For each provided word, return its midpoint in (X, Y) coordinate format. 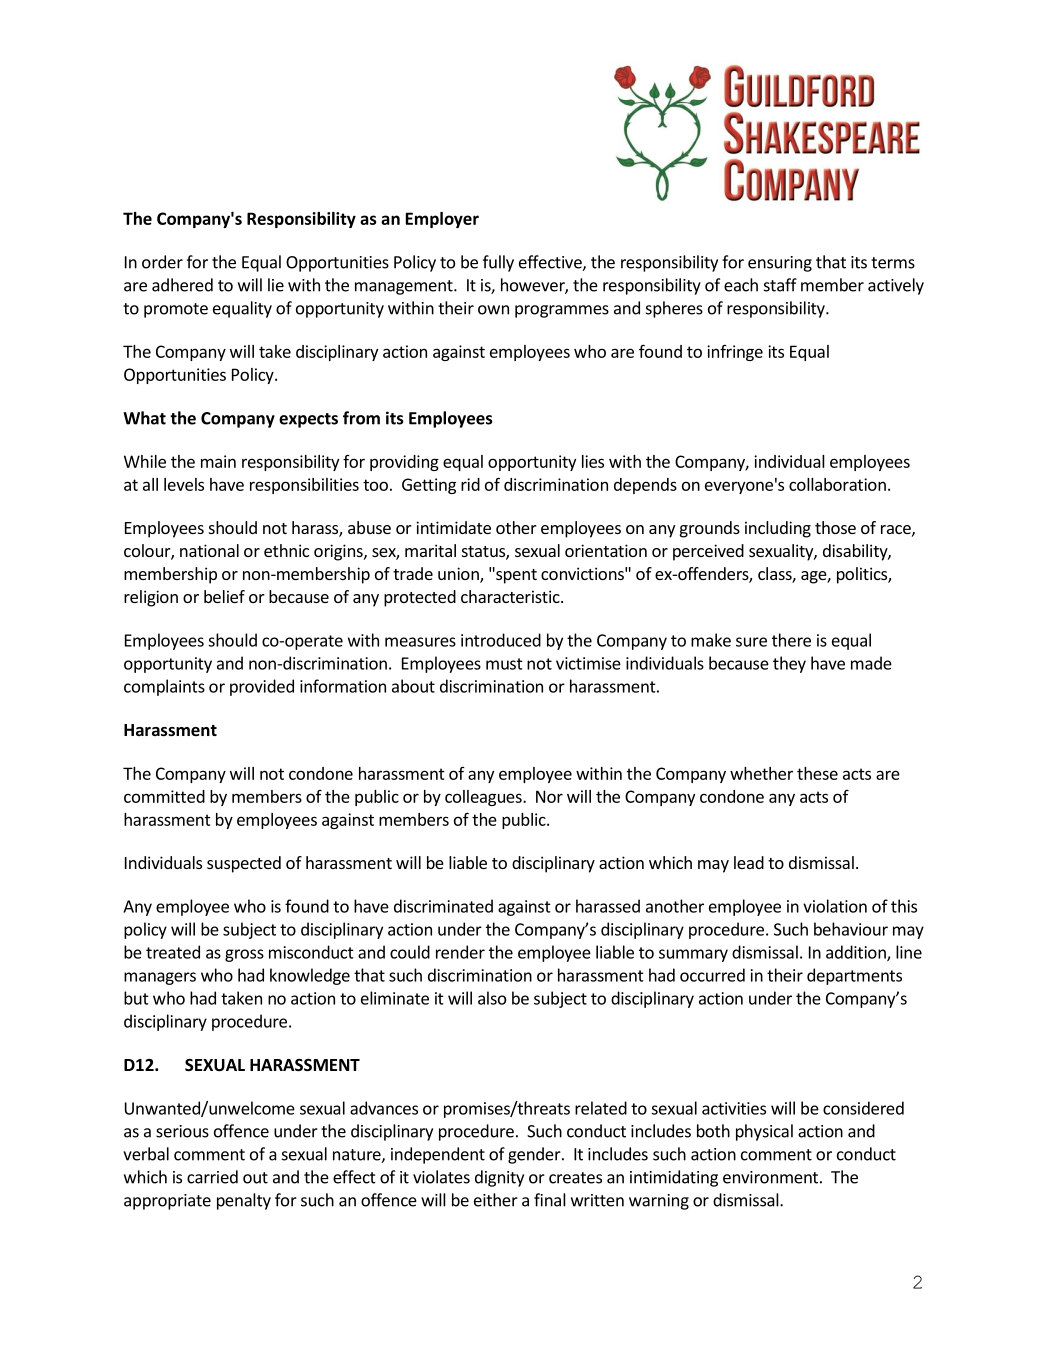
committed (164, 796)
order (162, 262)
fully (498, 263)
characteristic (511, 596)
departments (854, 976)
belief (224, 596)
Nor (549, 796)
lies (593, 461)
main (218, 461)
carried (212, 1177)
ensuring (780, 264)
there (791, 640)
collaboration (837, 484)
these (817, 773)
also (492, 998)
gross (244, 955)
